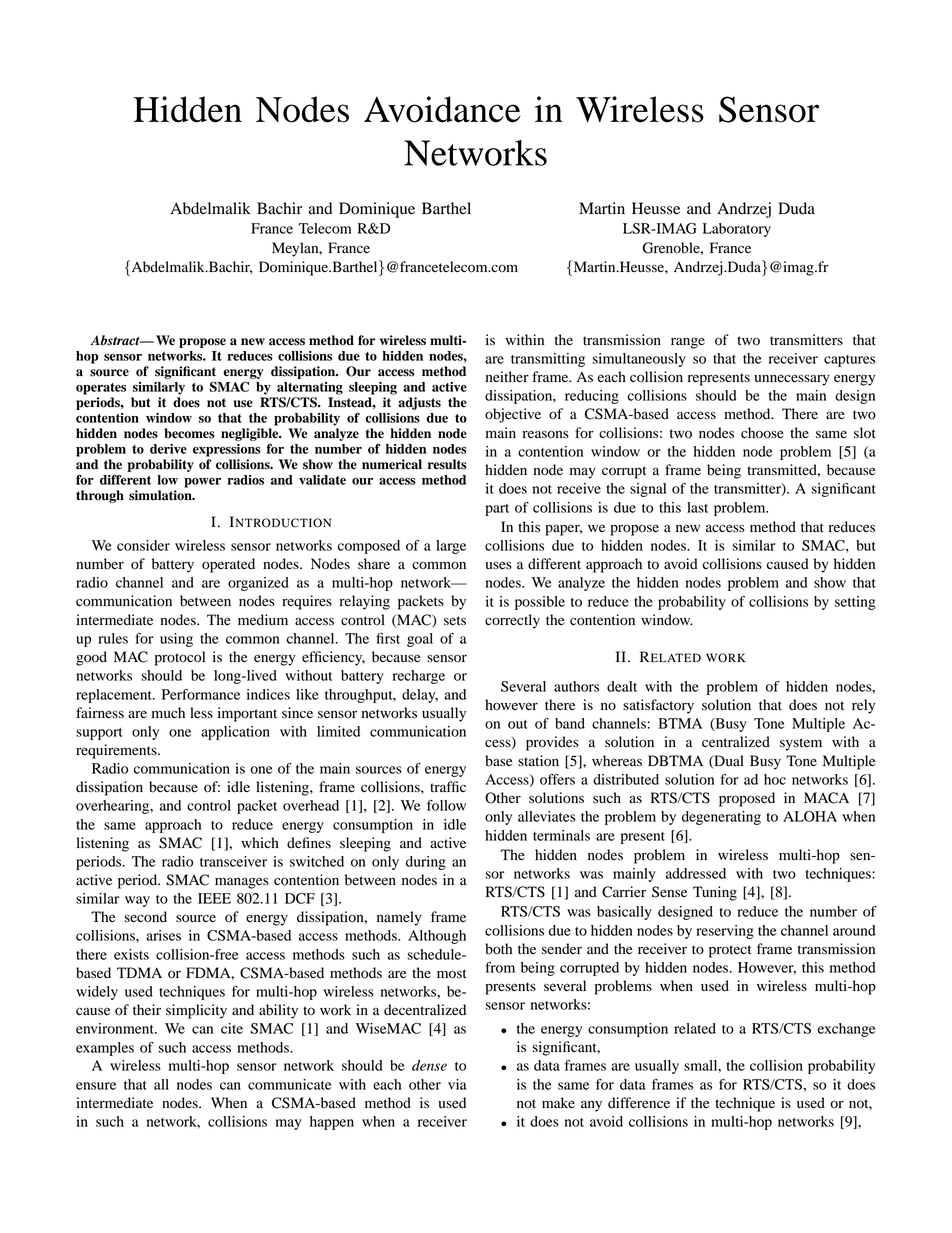  What do you see at coordinates (863, 706) in the page?
I see `rely` at bounding box center [863, 706].
